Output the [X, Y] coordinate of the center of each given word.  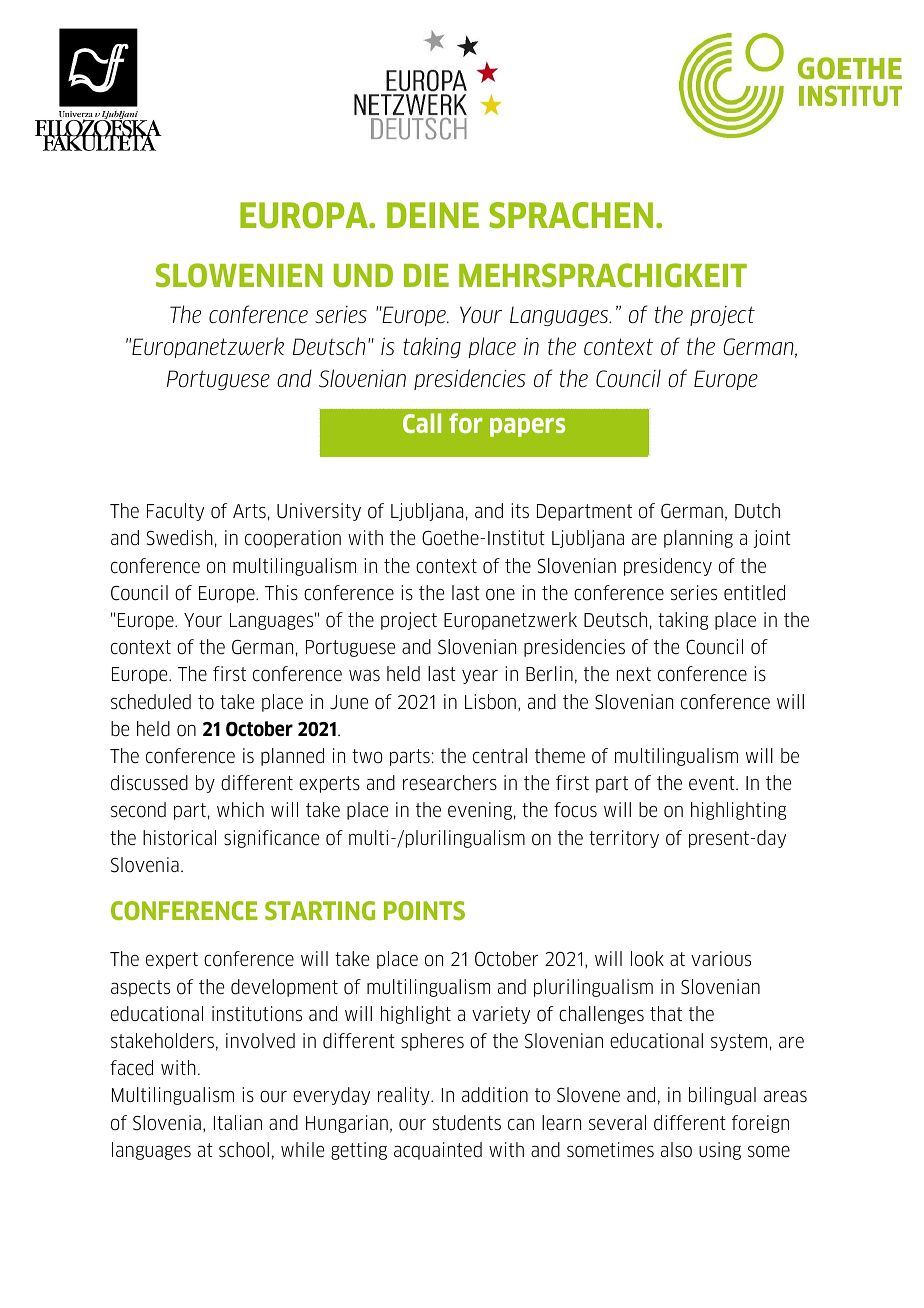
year [480, 676]
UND [363, 276]
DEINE [433, 215]
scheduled [151, 702]
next [634, 674]
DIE [426, 275]
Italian [238, 1122]
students [467, 1123]
